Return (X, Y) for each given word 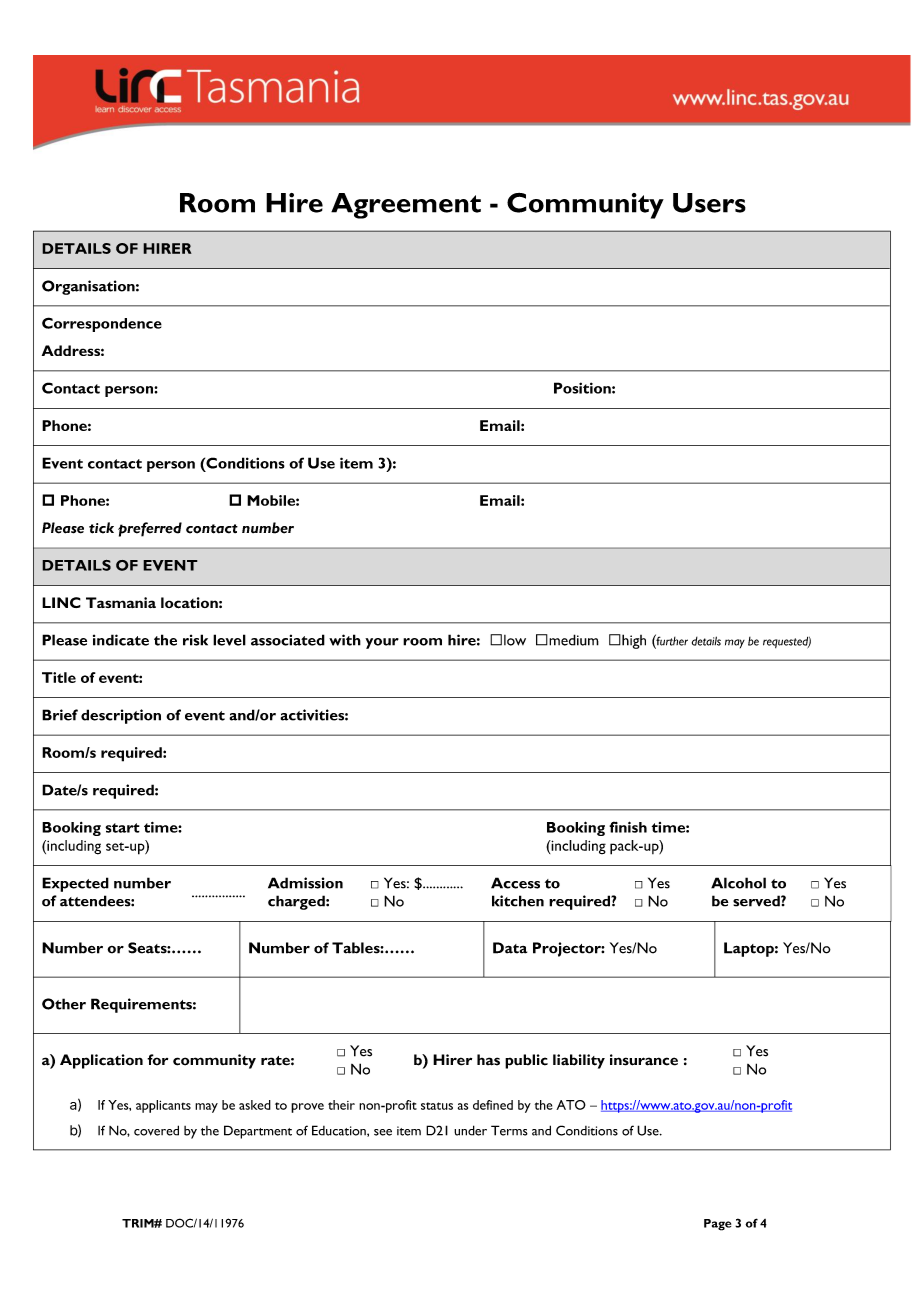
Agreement (406, 206)
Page (717, 1225)
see (383, 1132)
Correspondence (102, 324)
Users (709, 203)
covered (156, 1130)
